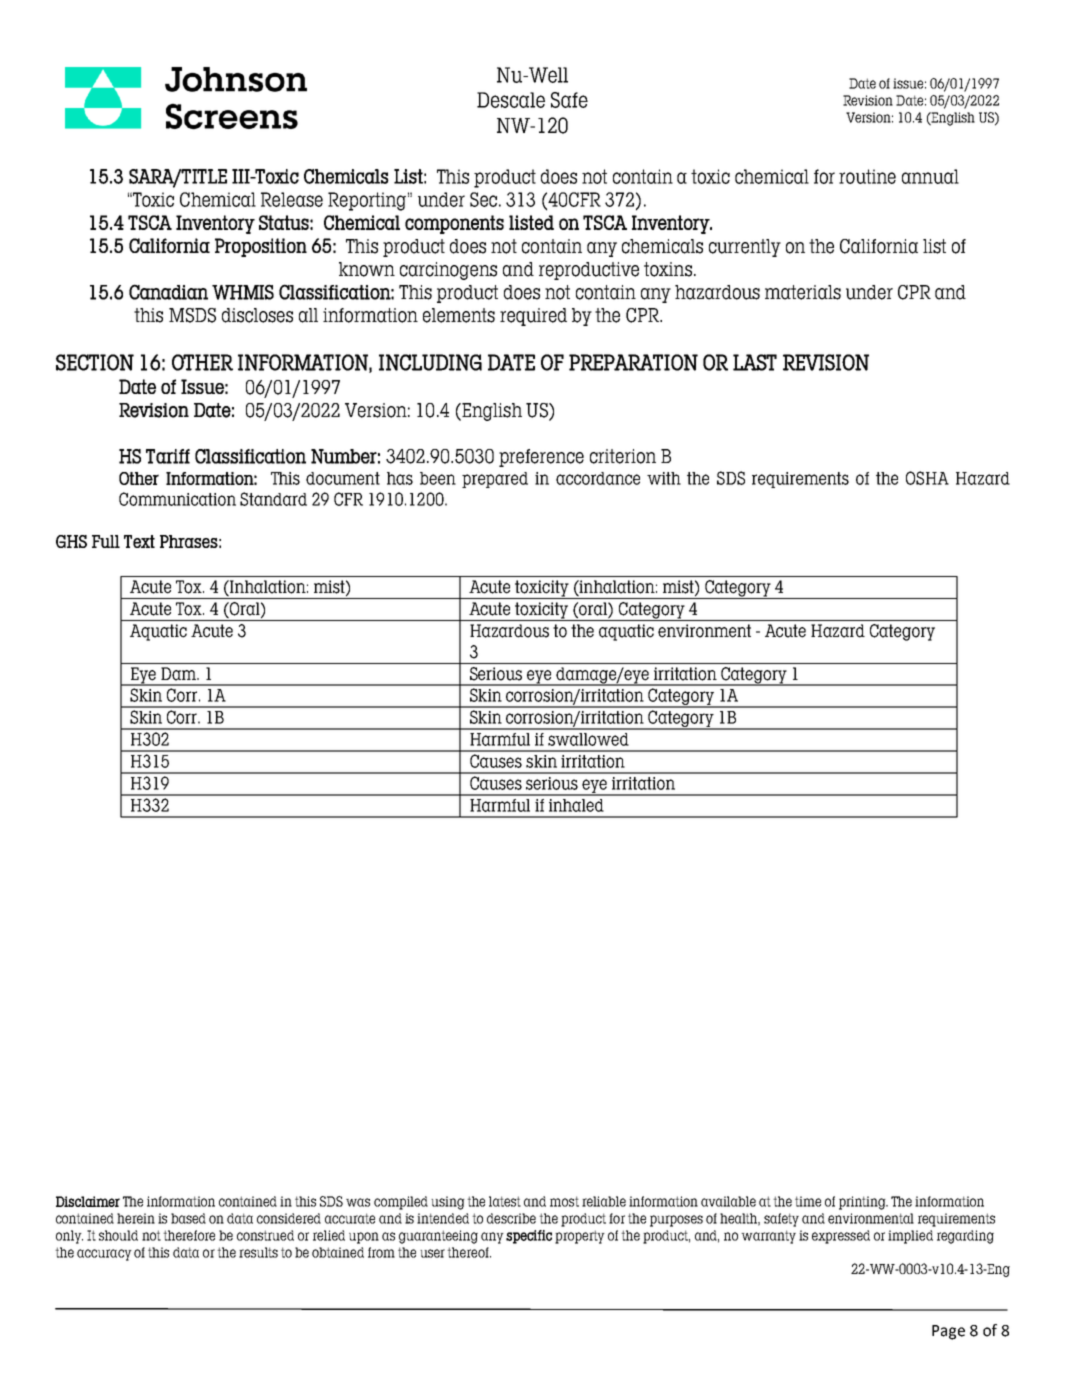 The image size is (1073, 1389). I want to click on Disclaimer, so click(88, 1201).
